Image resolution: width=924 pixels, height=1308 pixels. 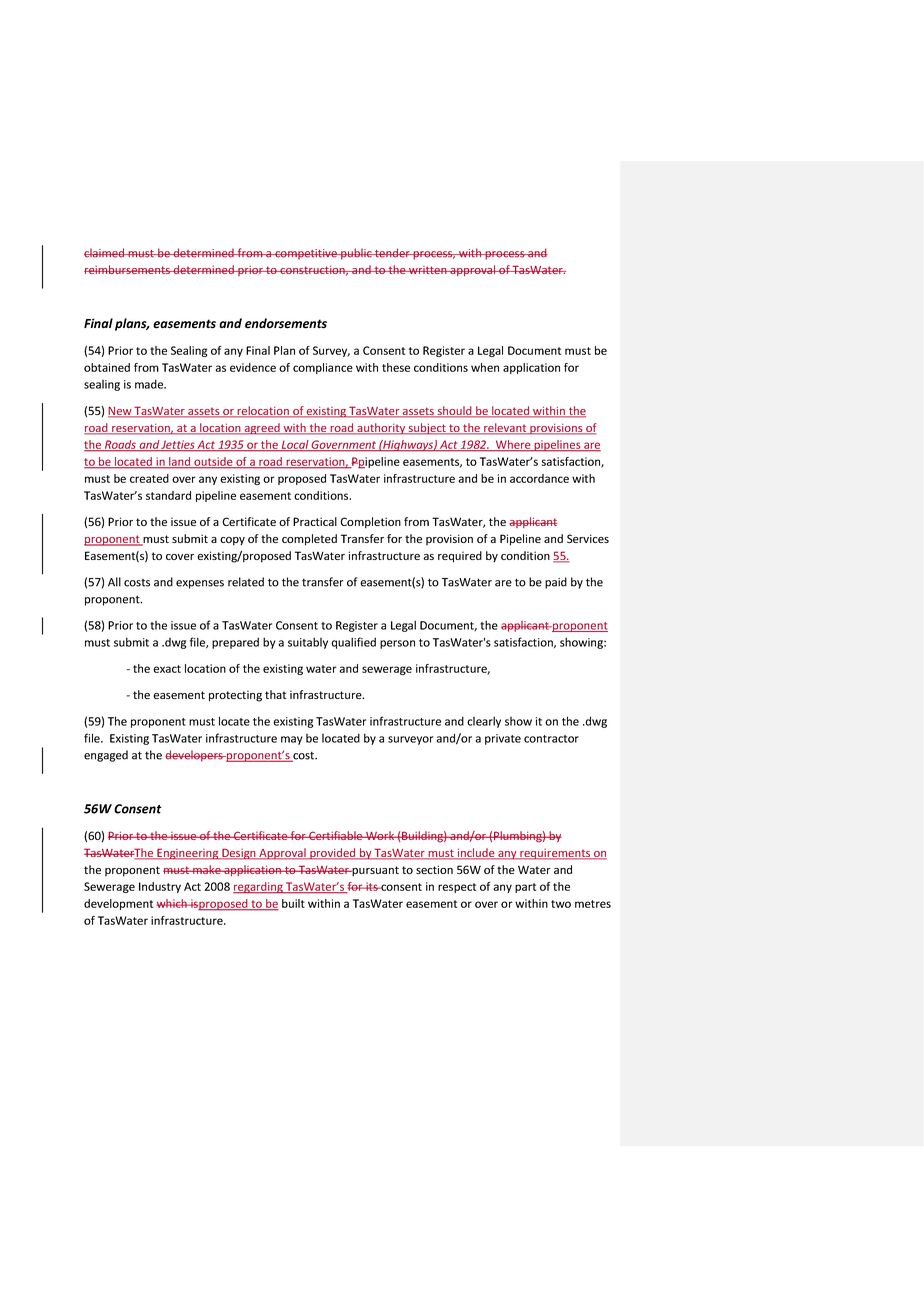 I want to click on Industry, so click(x=160, y=887).
